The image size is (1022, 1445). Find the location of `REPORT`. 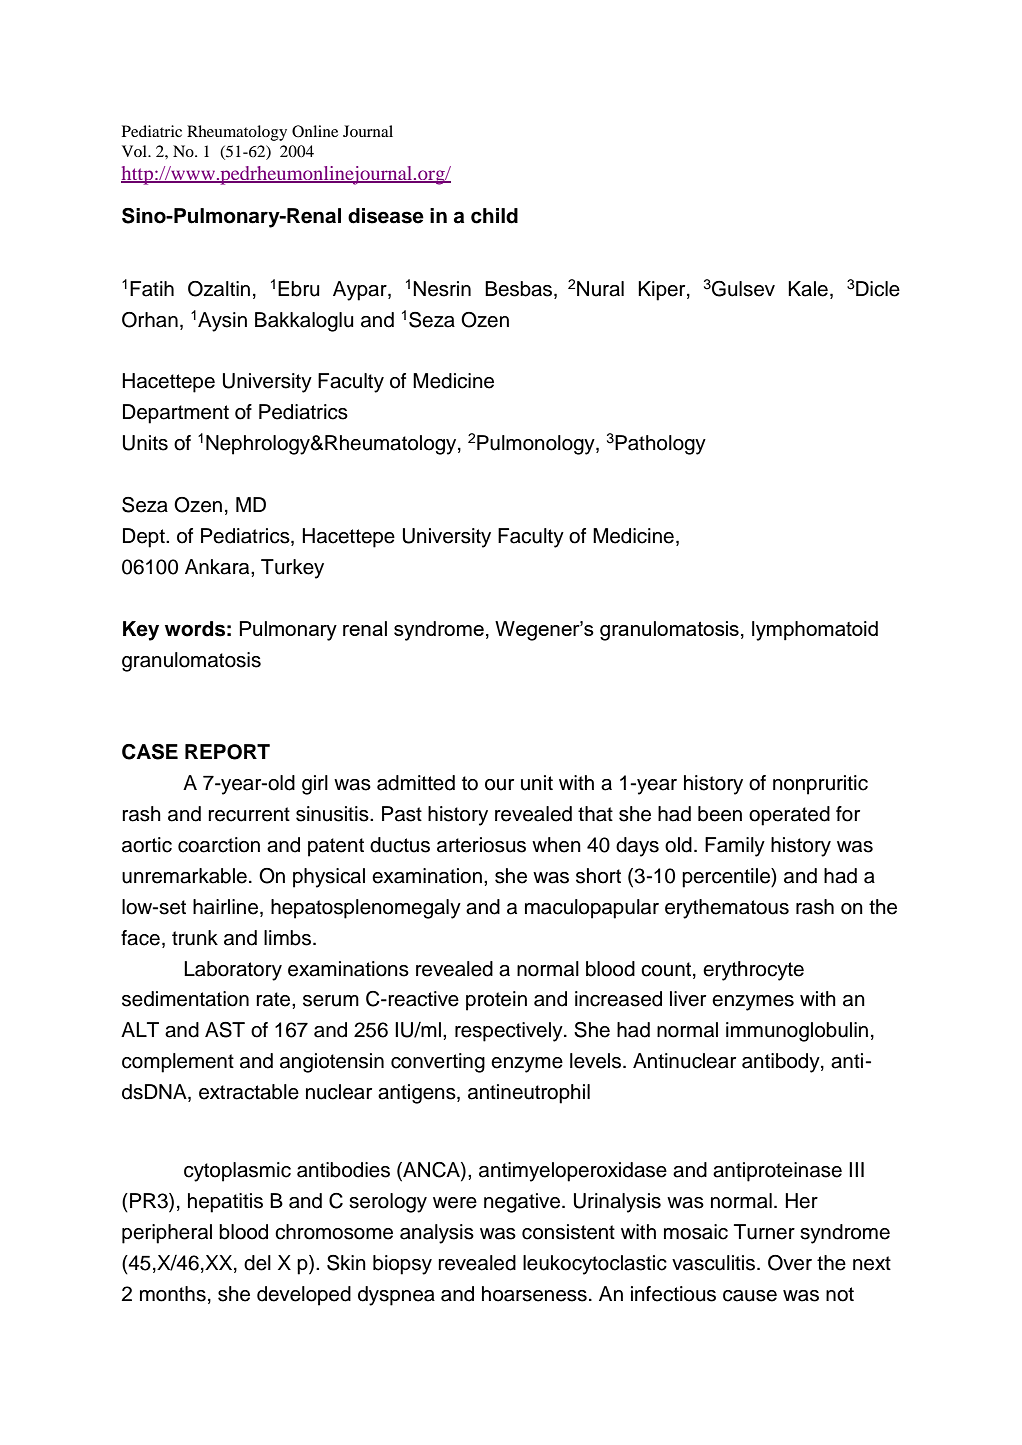

REPORT is located at coordinates (227, 752).
